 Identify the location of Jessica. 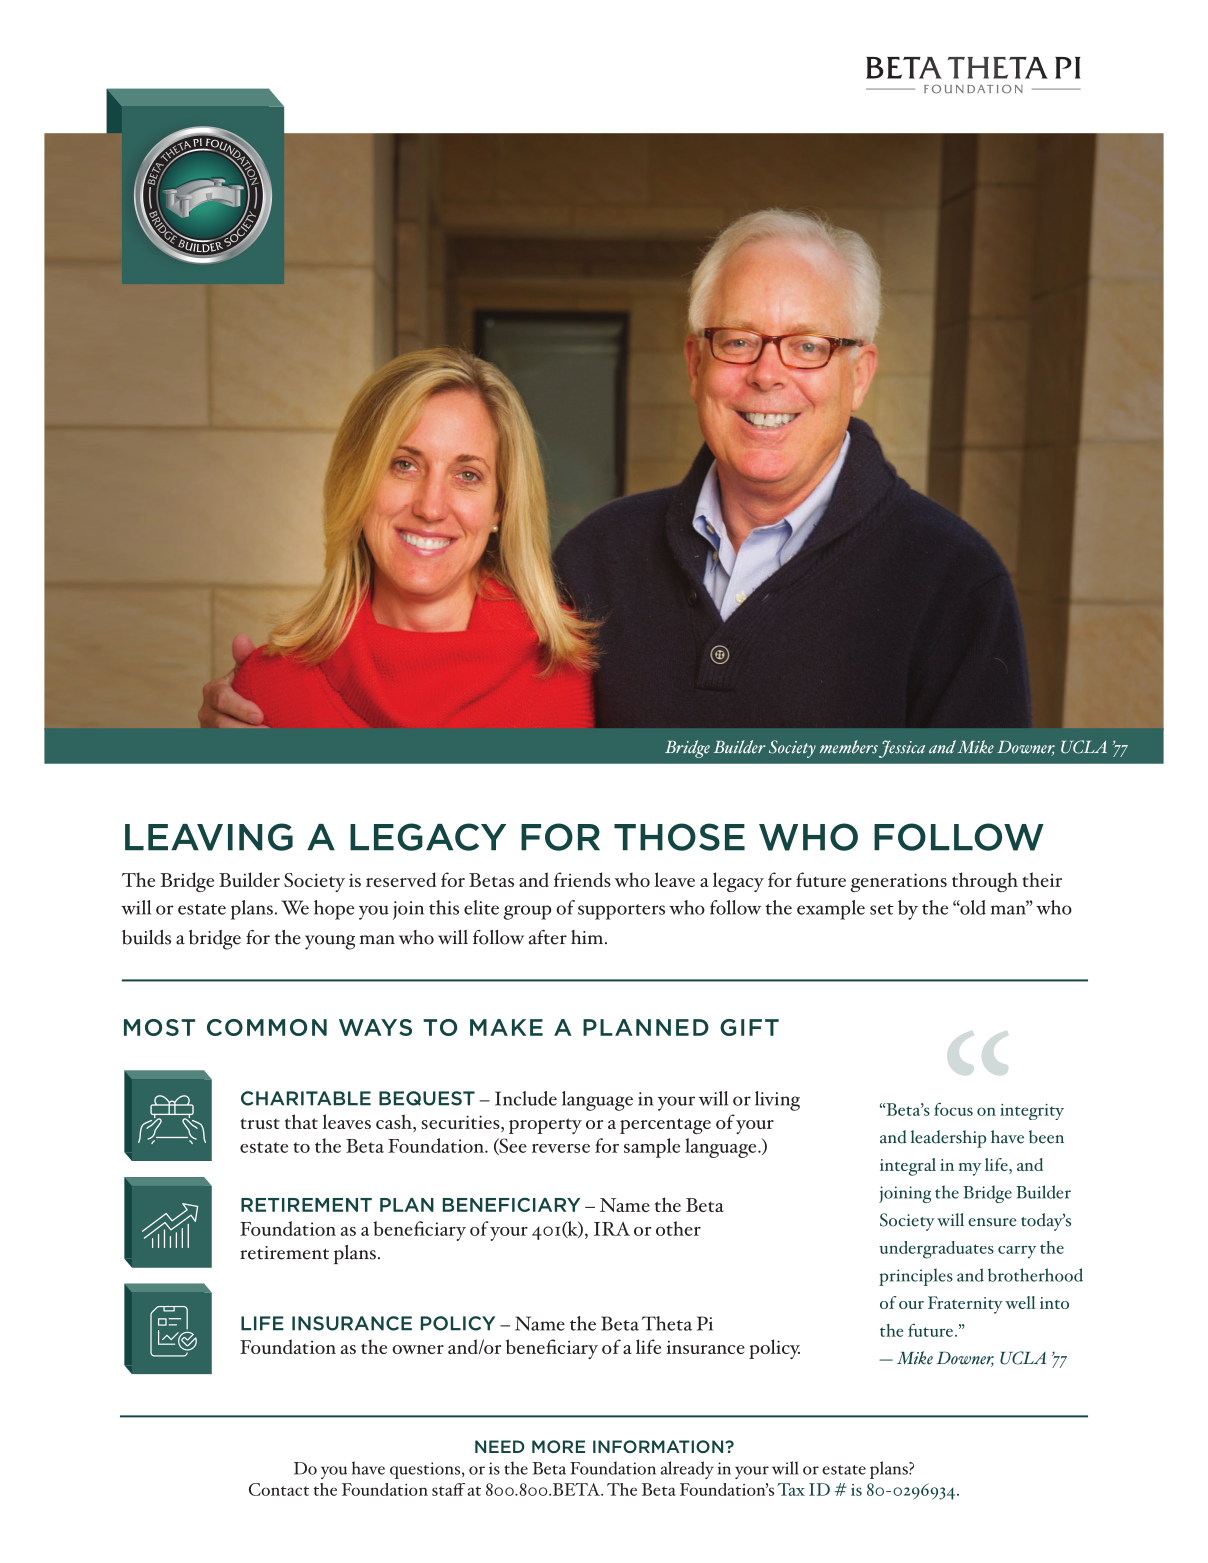
(902, 749).
